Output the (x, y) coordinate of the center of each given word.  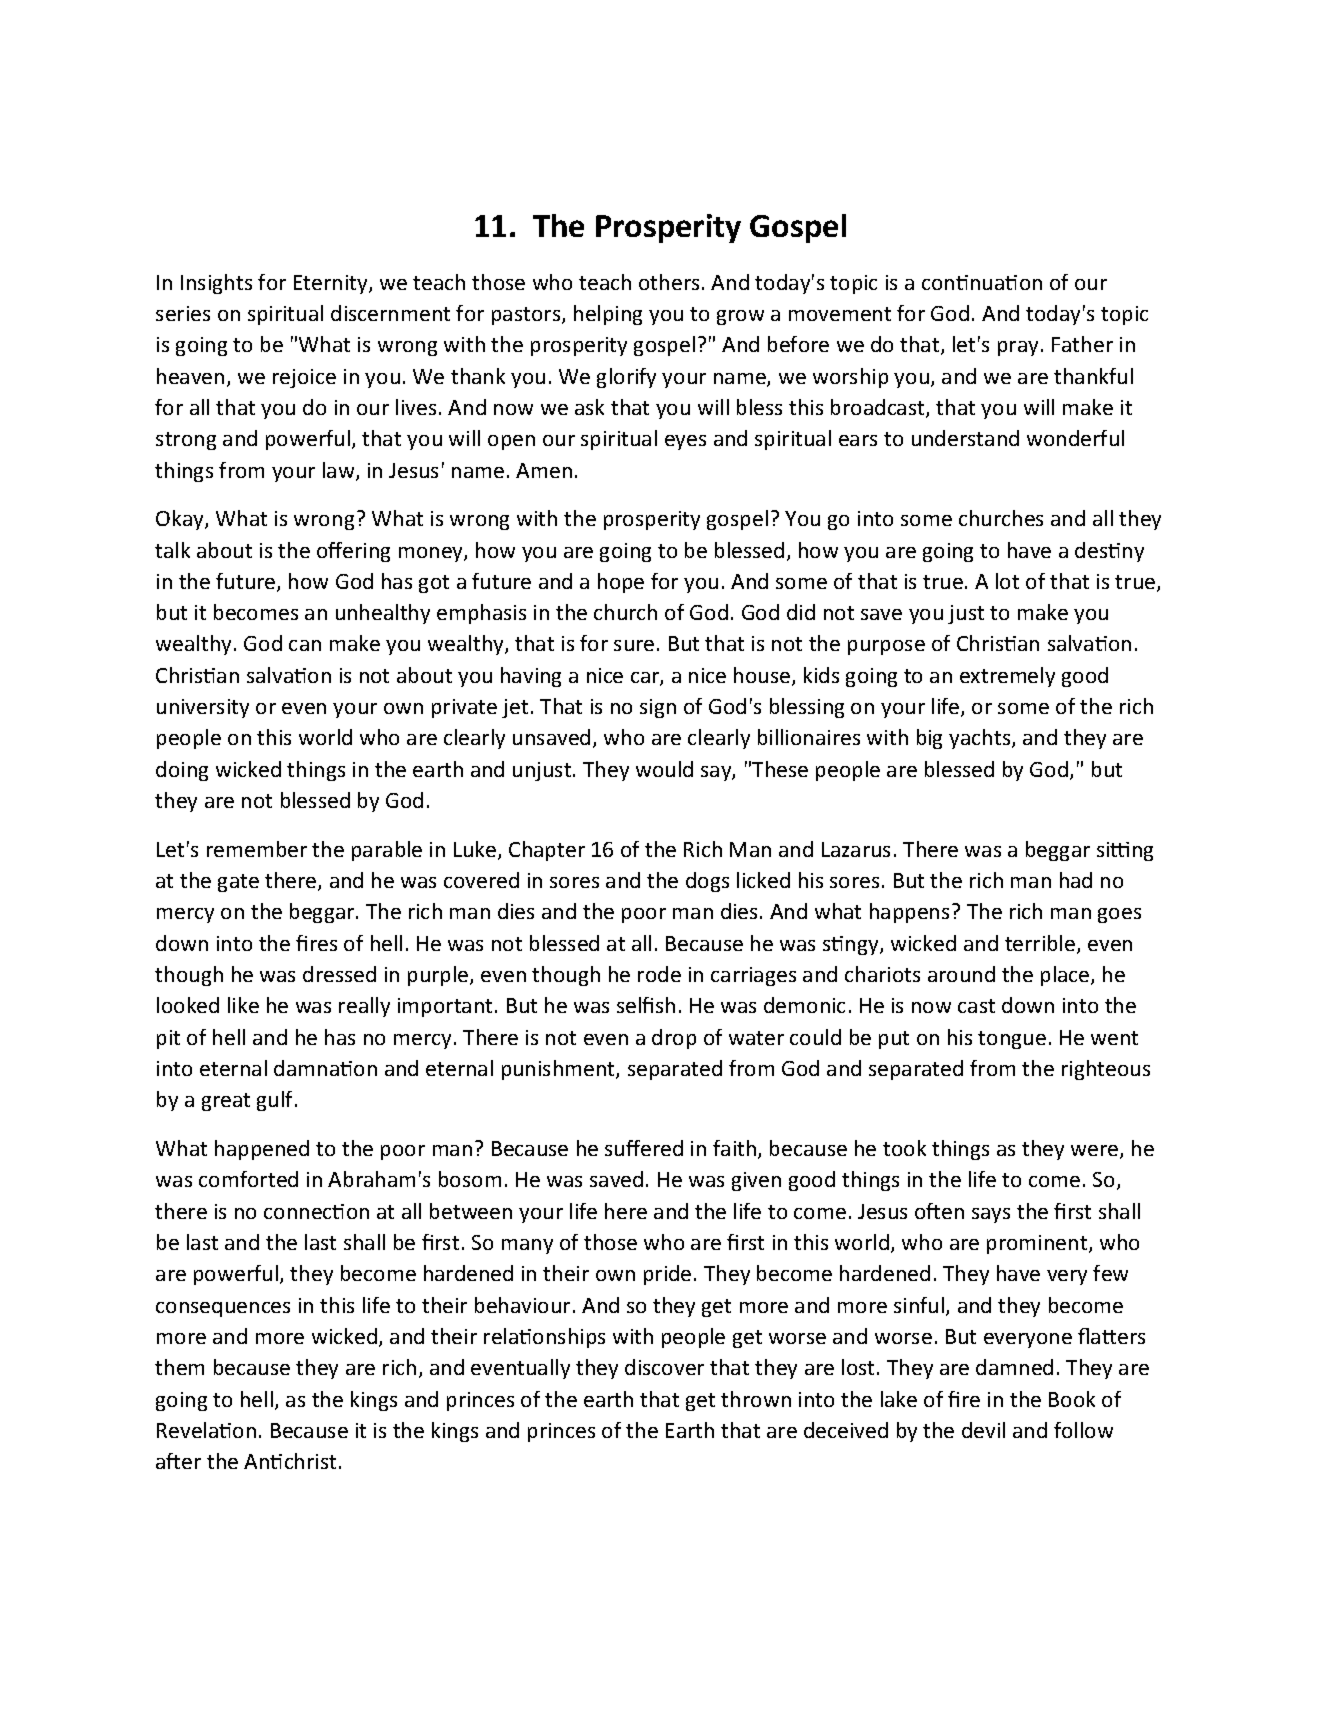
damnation (325, 1068)
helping (608, 315)
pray (1018, 348)
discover (664, 1367)
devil (983, 1430)
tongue (1012, 1040)
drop (674, 1039)
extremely (1007, 677)
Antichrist (290, 1461)
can (305, 645)
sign (658, 708)
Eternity (332, 284)
